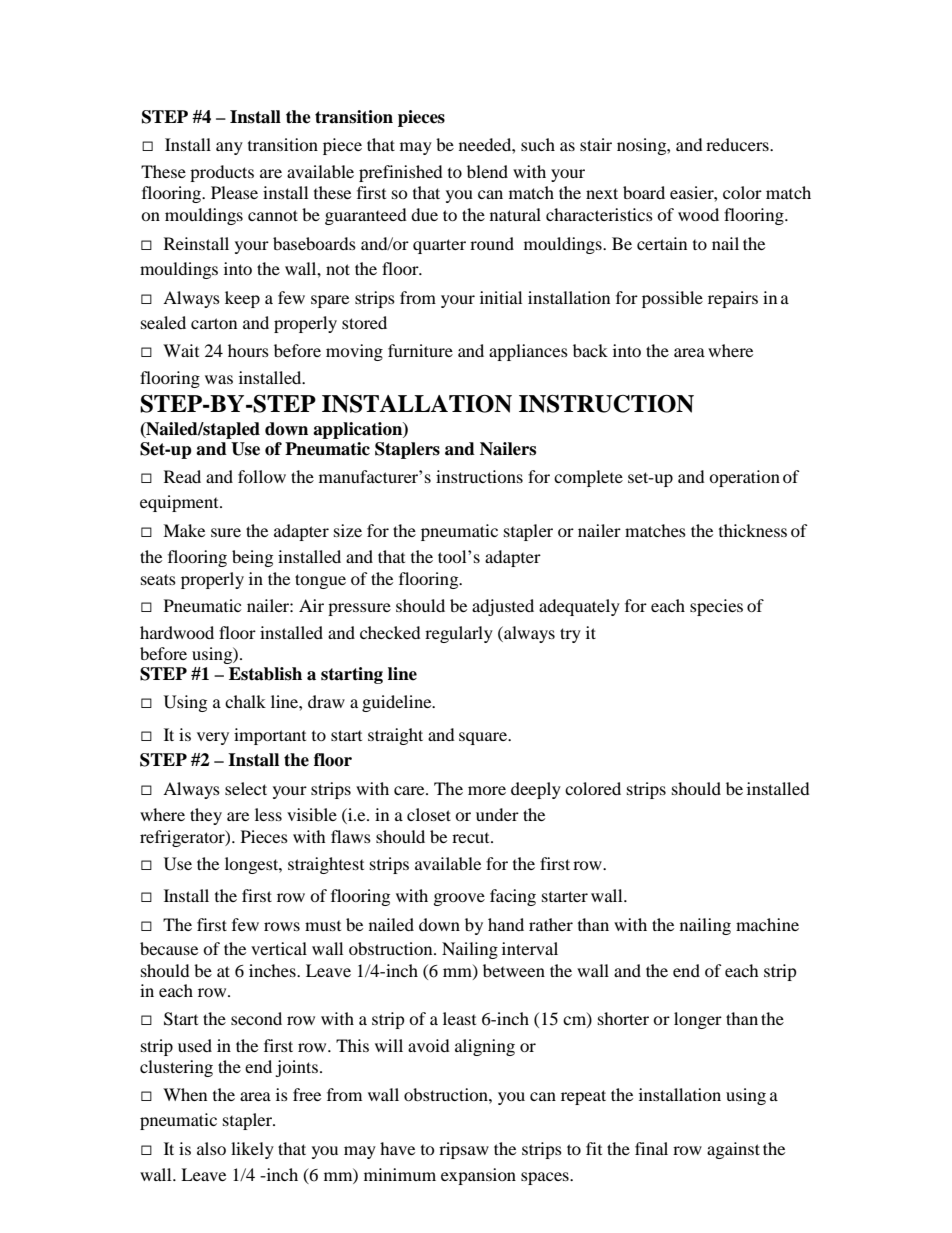  Describe the element at coordinates (211, 1148) in the document. I see `also` at that location.
